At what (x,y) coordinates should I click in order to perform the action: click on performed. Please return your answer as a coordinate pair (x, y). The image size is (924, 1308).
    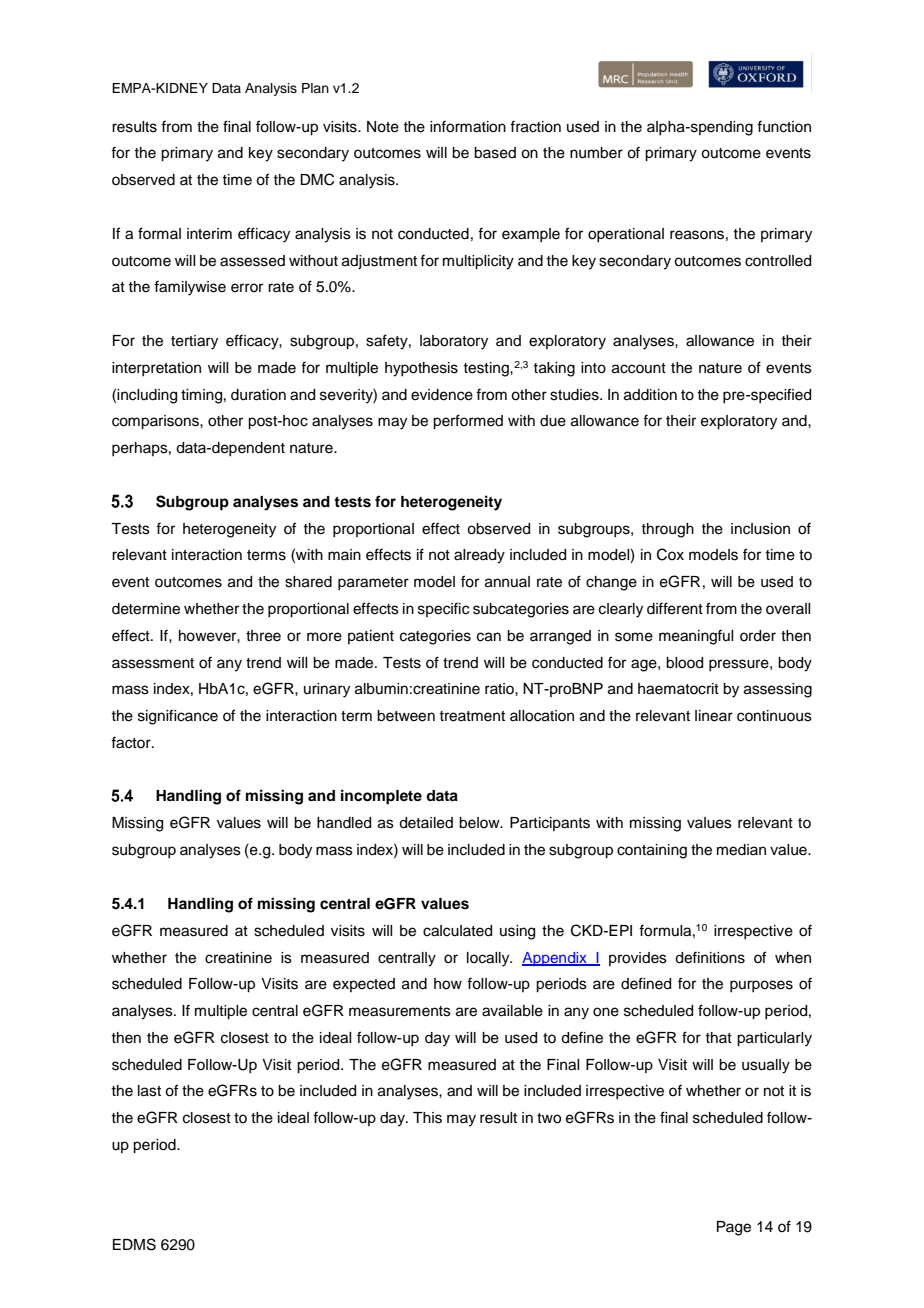
    Looking at the image, I should click on (468, 422).
